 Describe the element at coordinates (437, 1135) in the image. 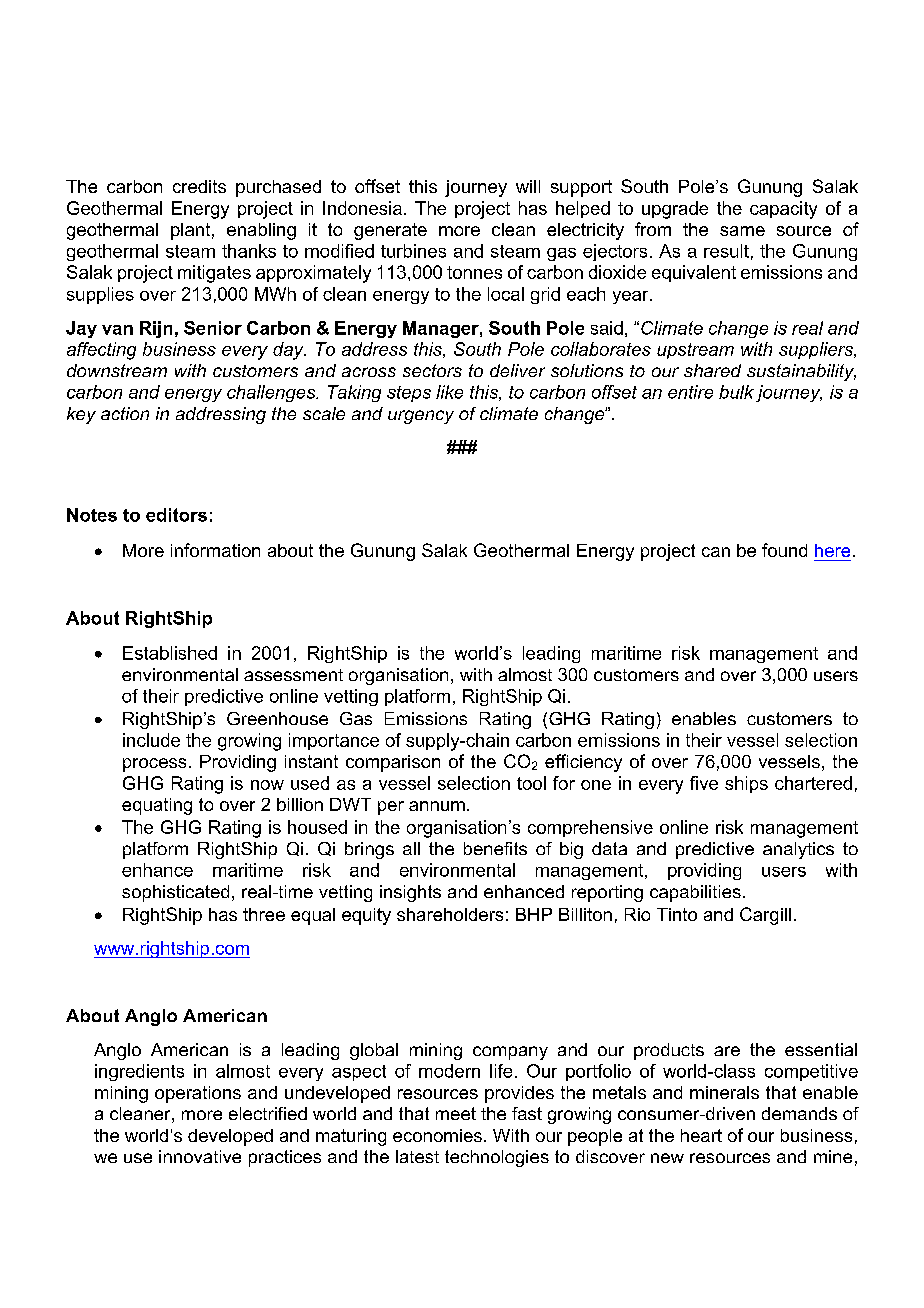

I see `economies` at that location.
